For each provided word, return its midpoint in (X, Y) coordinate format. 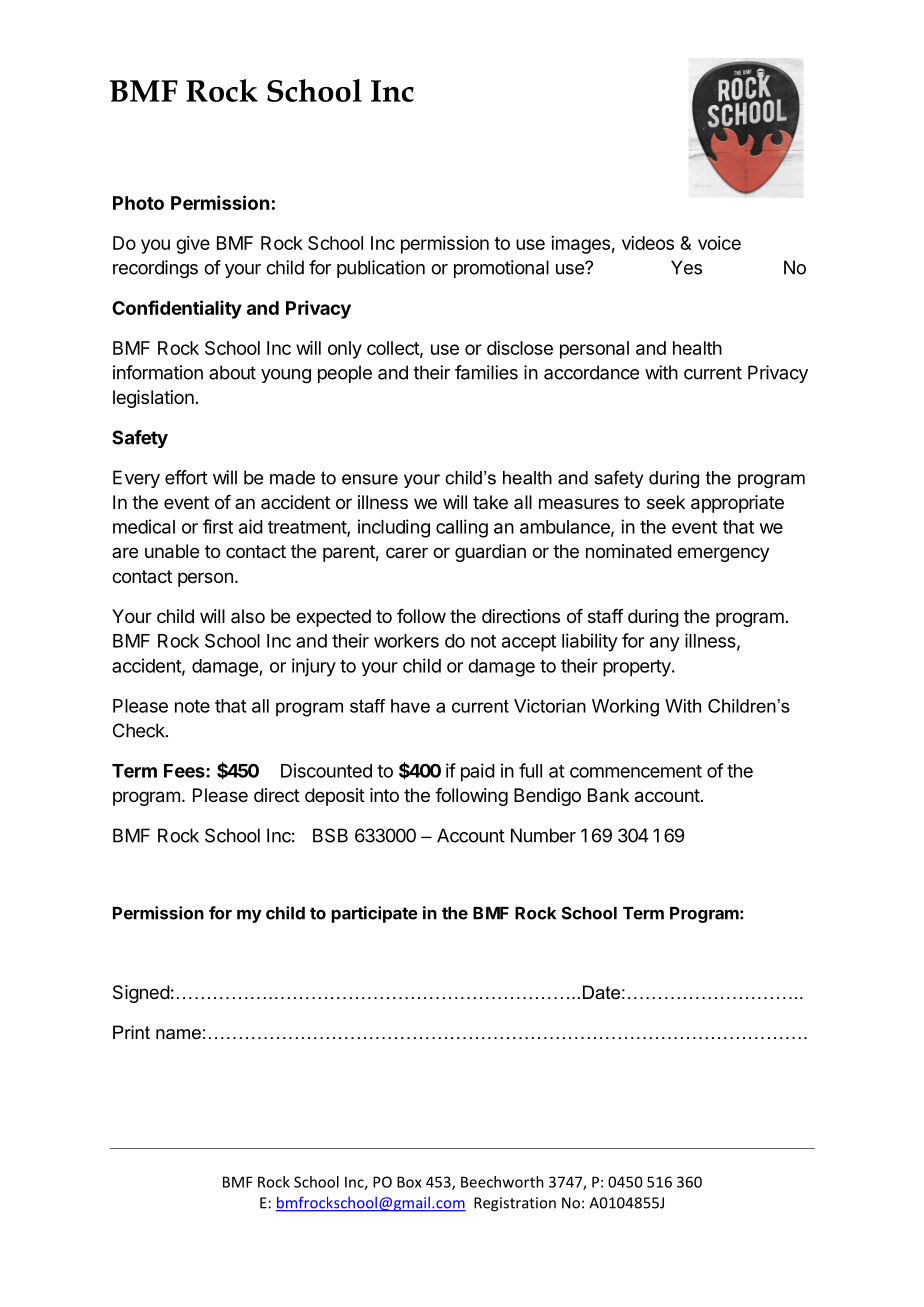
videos (648, 243)
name (178, 1034)
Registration (515, 1204)
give (193, 245)
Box (409, 1182)
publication (381, 269)
